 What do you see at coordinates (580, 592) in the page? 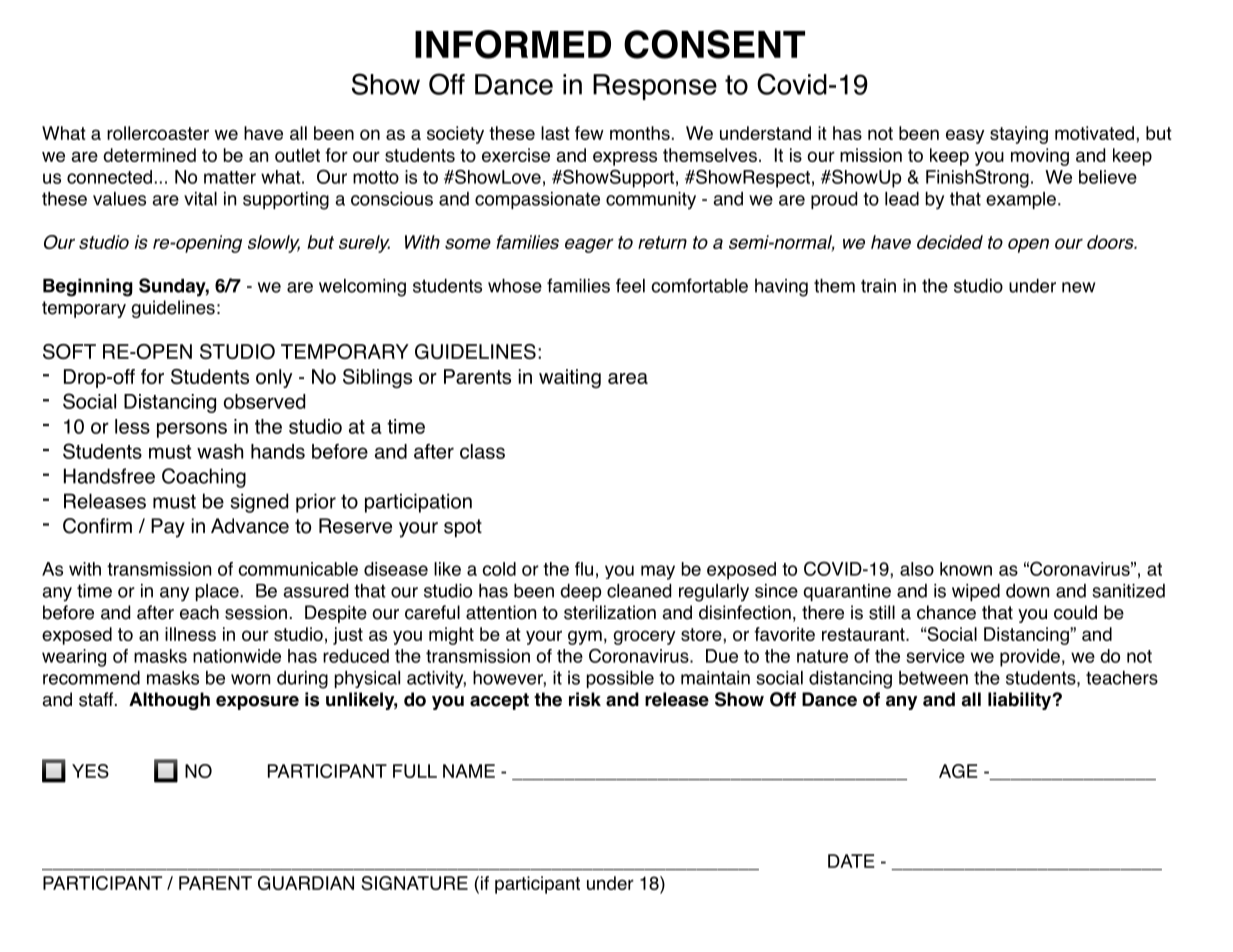
I see `deep` at bounding box center [580, 592].
